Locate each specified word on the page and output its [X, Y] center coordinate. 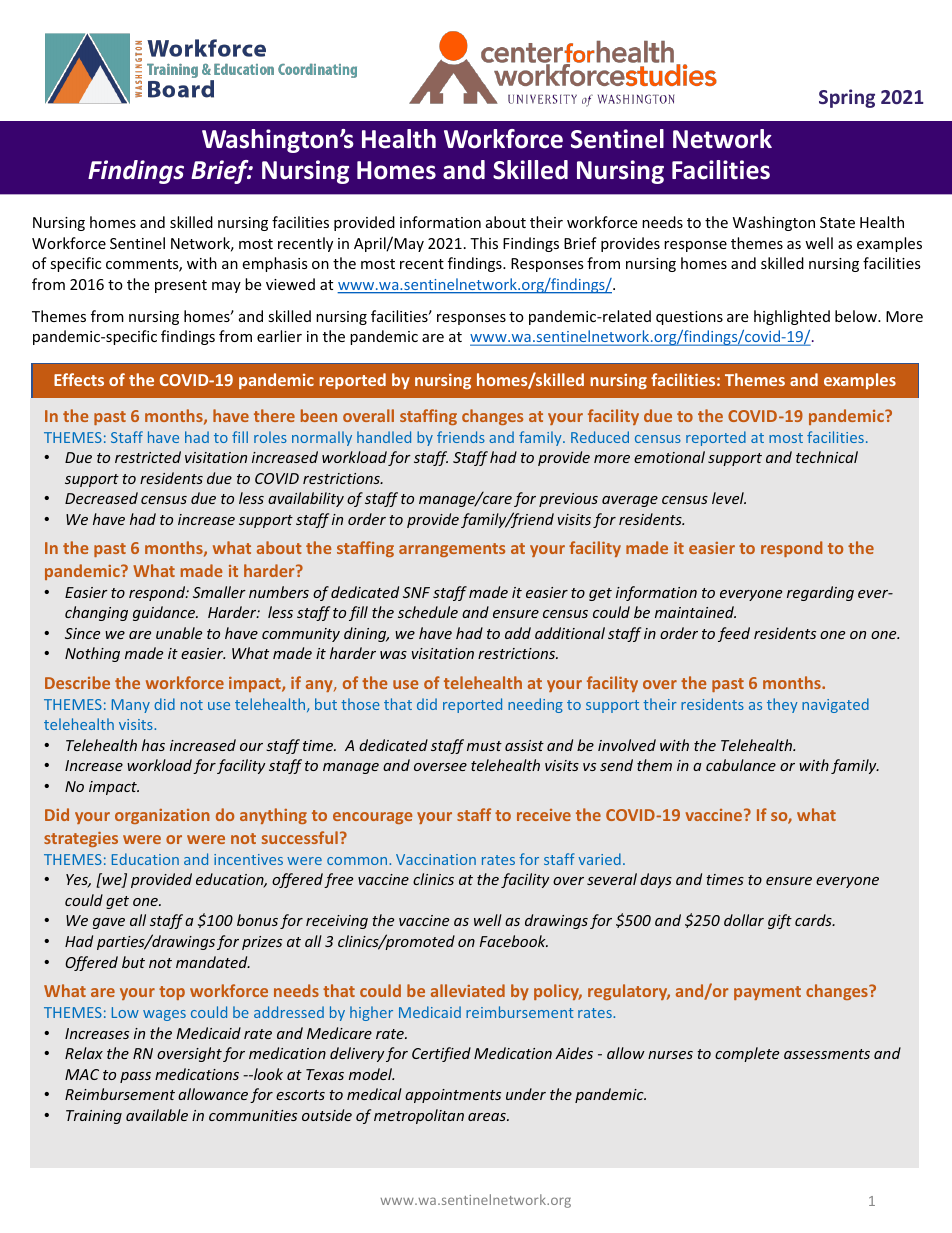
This [484, 243]
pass [135, 1077]
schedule [428, 612]
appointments [453, 1096]
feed [734, 634]
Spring [847, 98]
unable [179, 633]
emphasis [275, 264]
